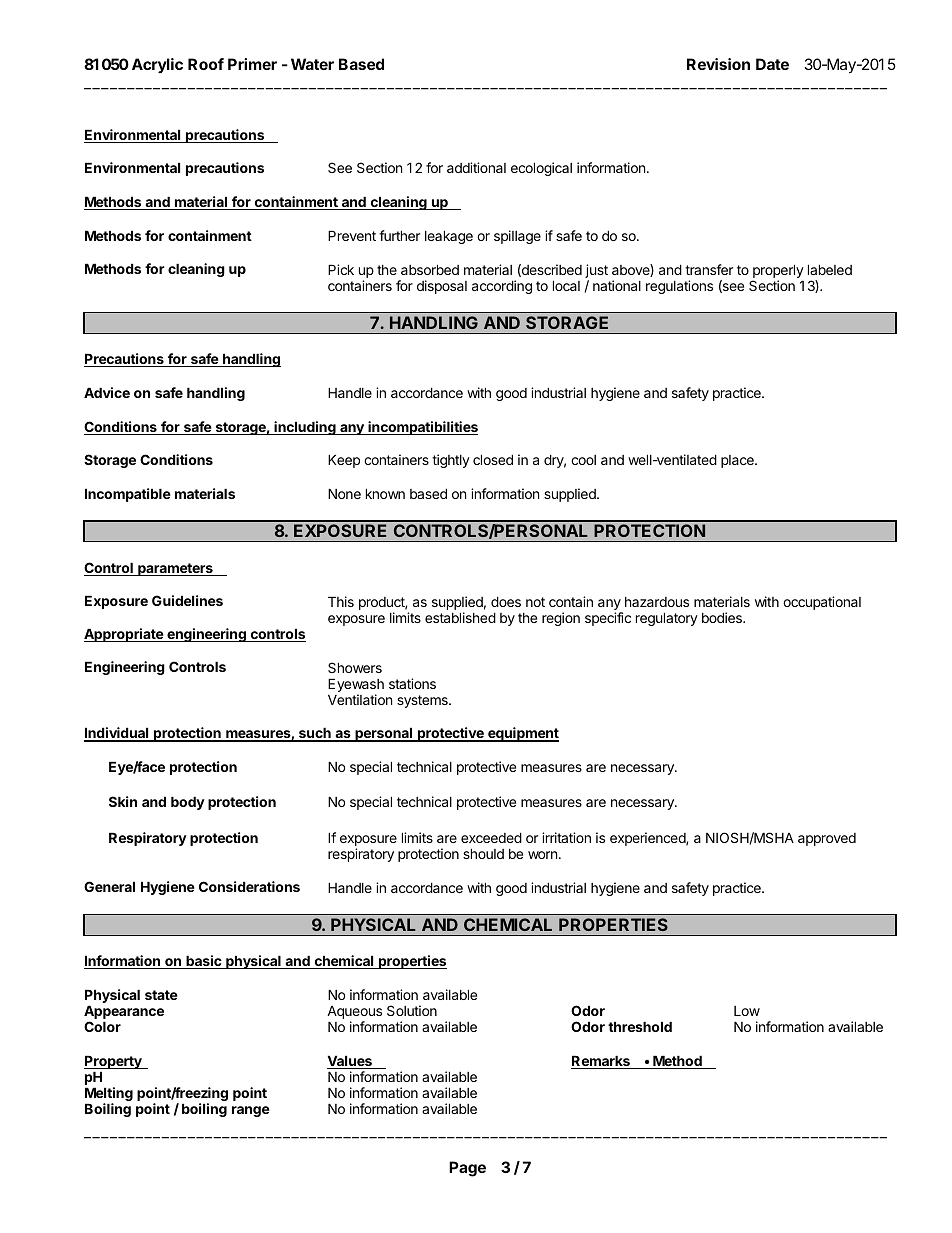  Describe the element at coordinates (206, 64) in the document. I see `Roof` at that location.
